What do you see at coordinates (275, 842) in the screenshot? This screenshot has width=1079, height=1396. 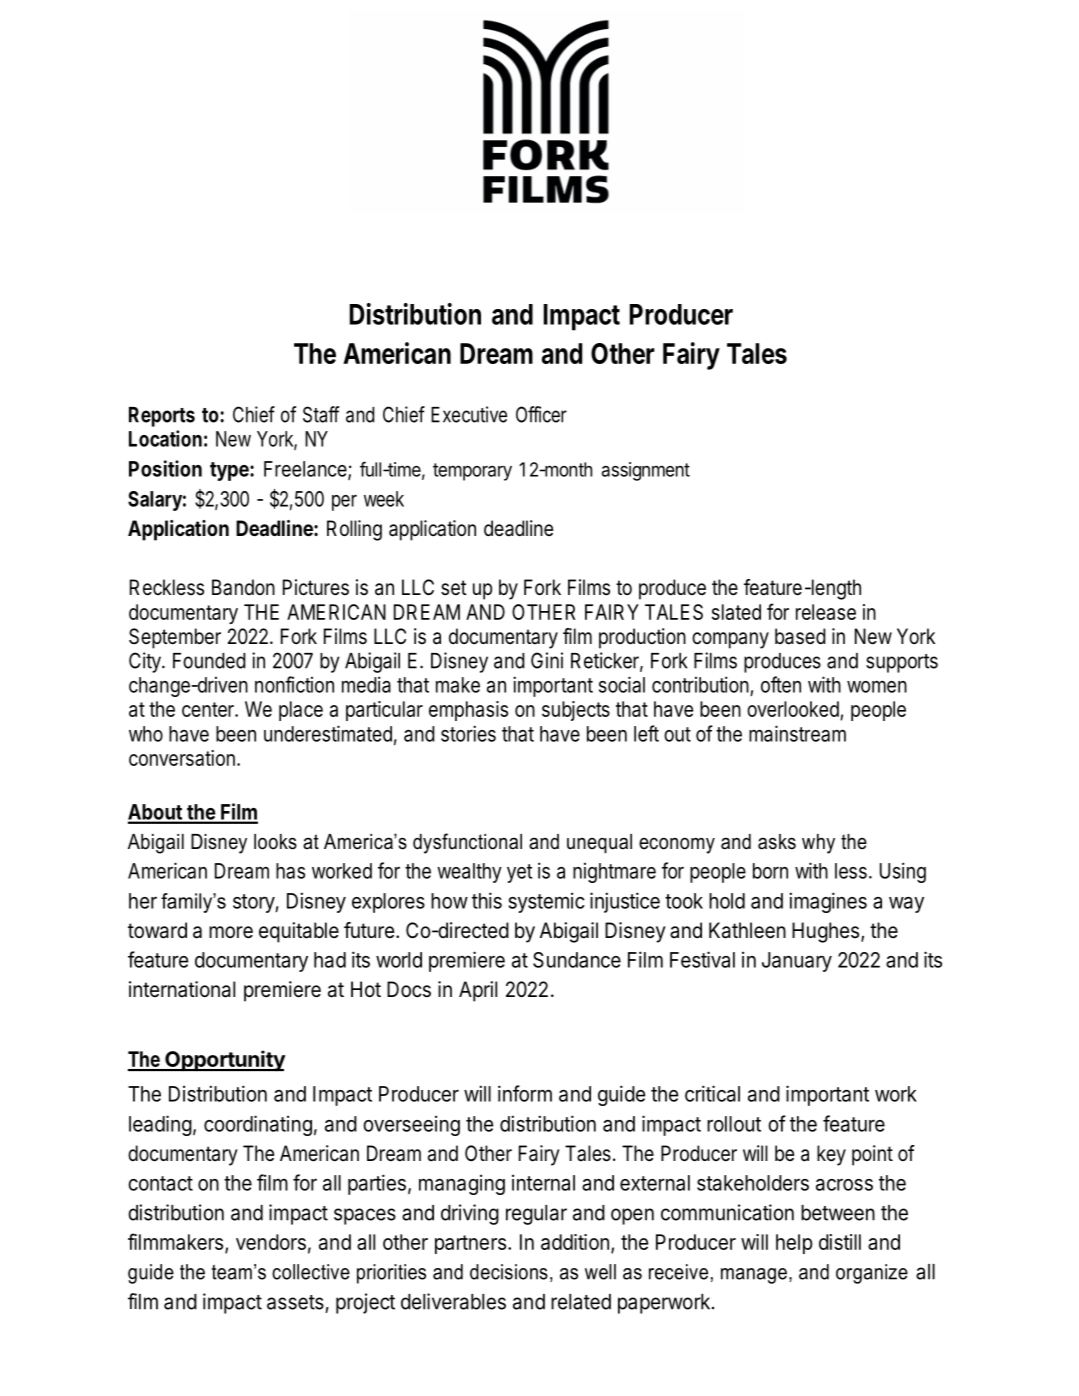 I see `looks` at bounding box center [275, 842].
